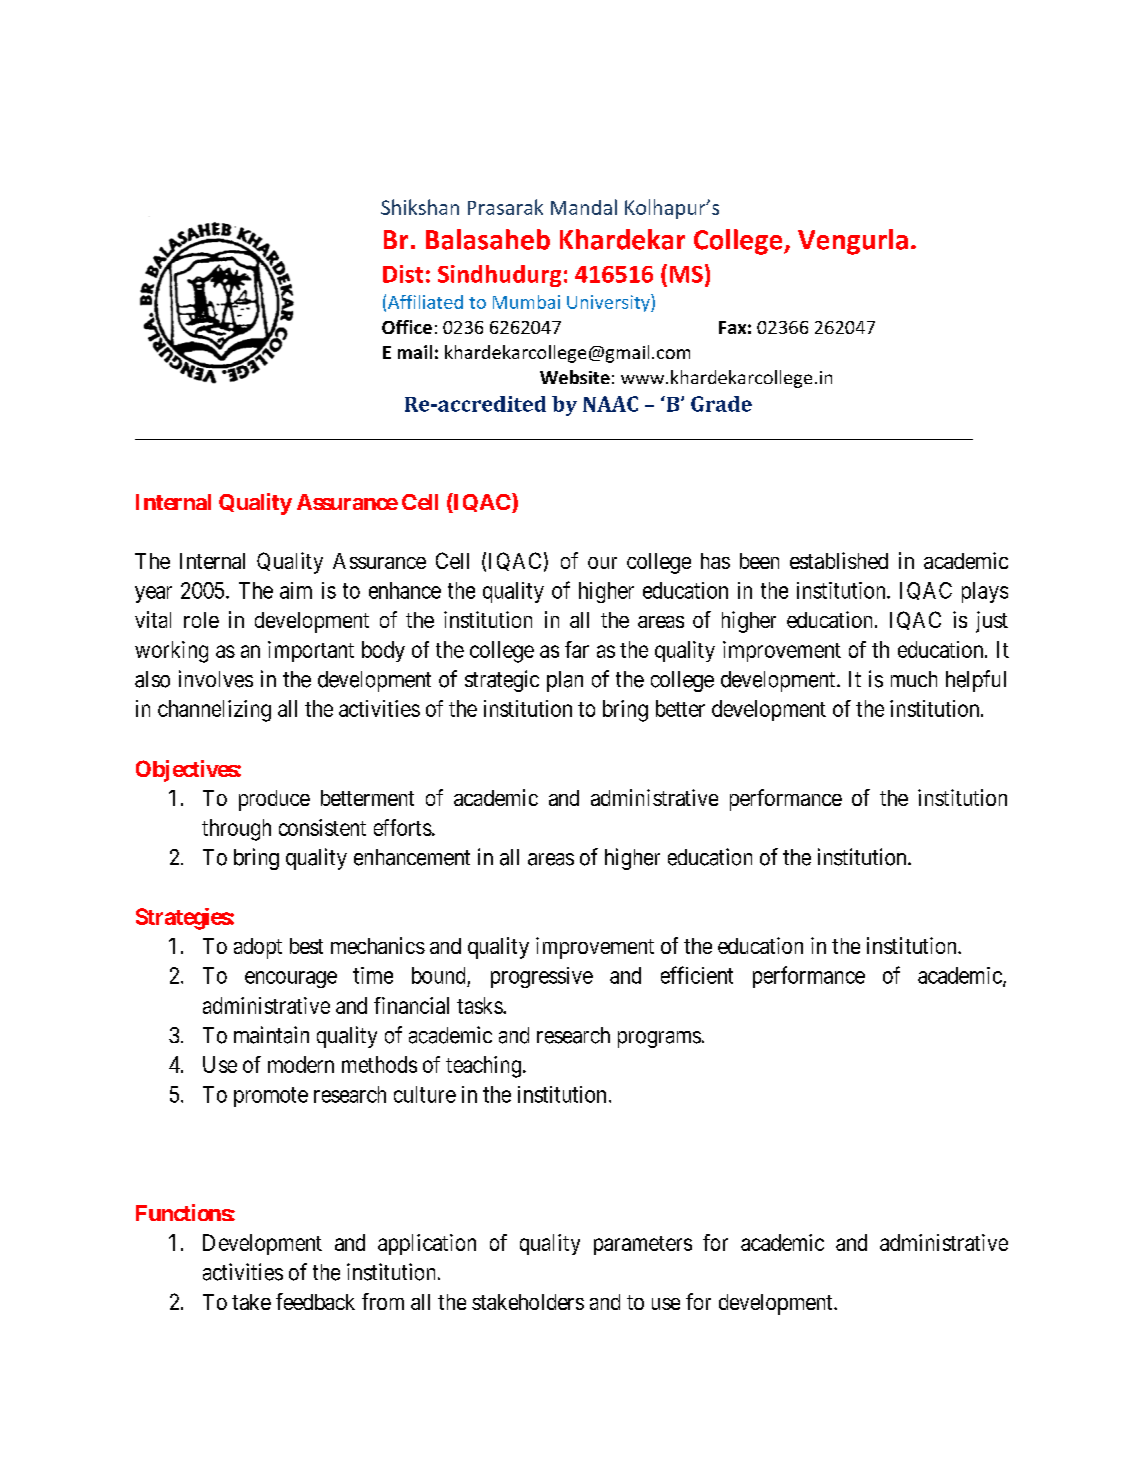 The width and height of the screenshot is (1143, 1479). I want to click on feedback, so click(315, 1301).
